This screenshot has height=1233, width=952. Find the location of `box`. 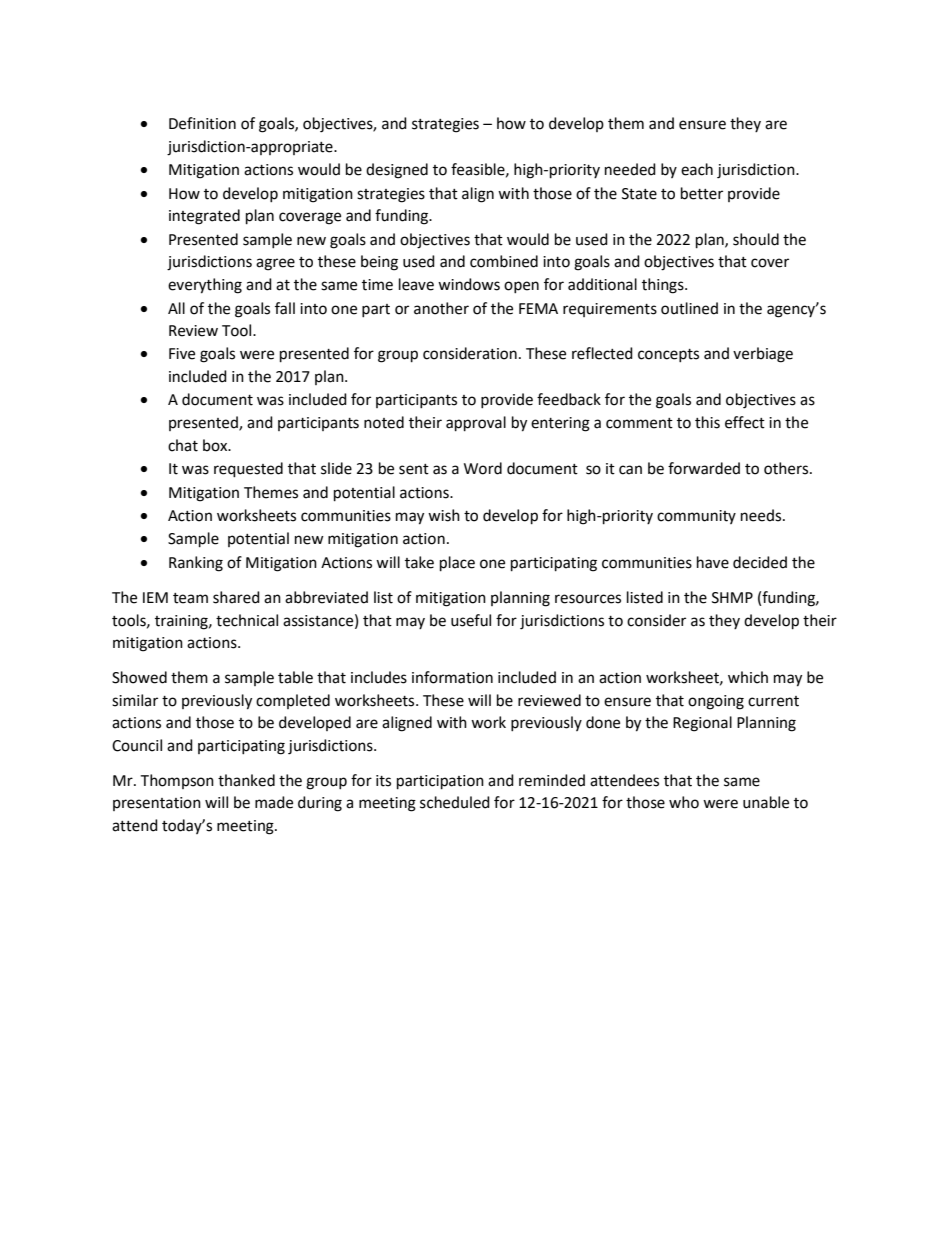

box is located at coordinates (216, 445).
